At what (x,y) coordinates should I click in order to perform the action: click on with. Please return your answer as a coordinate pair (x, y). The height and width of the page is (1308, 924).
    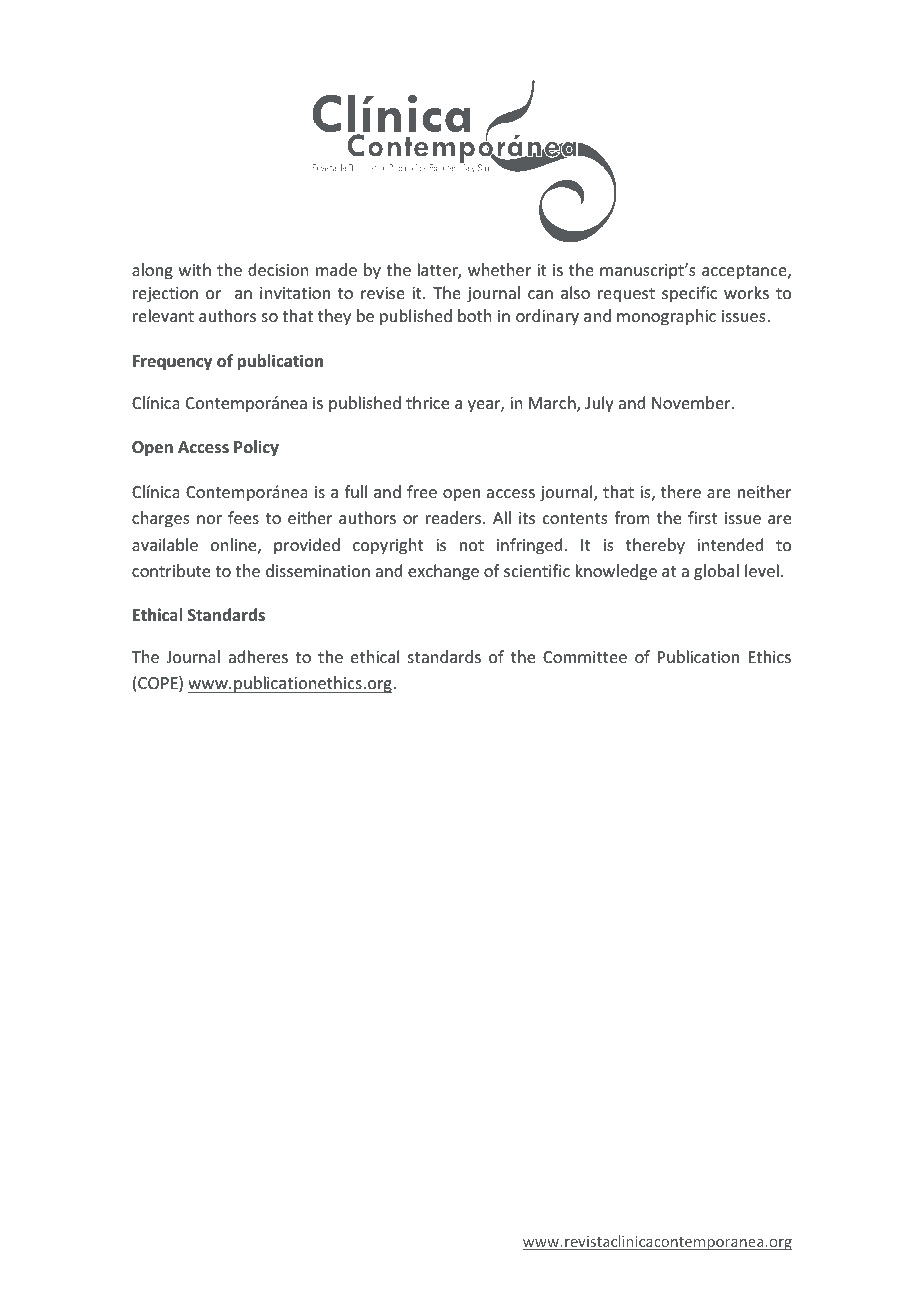
    Looking at the image, I should click on (195, 269).
